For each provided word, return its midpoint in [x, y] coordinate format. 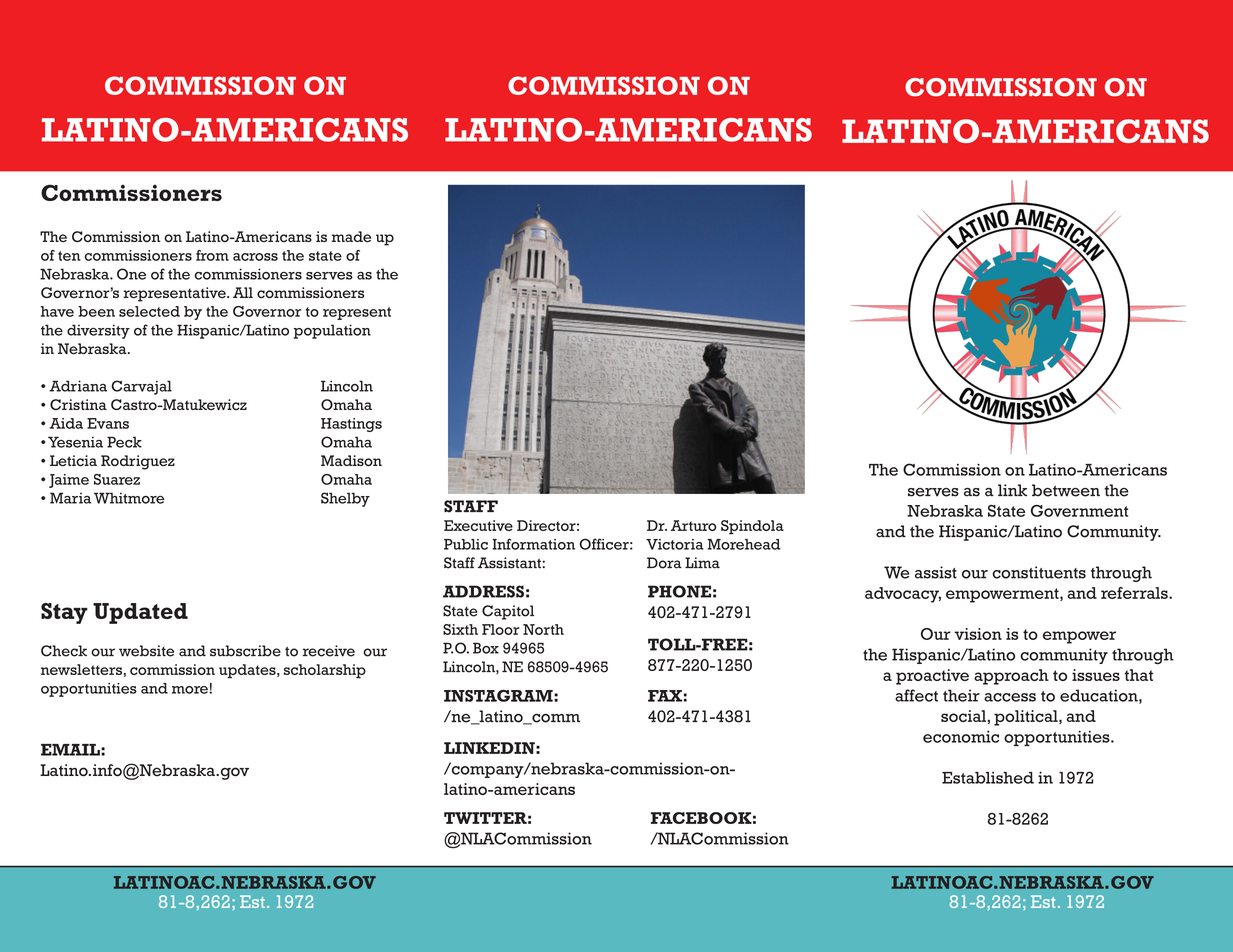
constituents [1039, 572]
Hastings [351, 425]
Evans [108, 423]
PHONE [679, 591]
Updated [140, 613]
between [1066, 490]
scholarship [325, 671]
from [212, 255]
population [332, 331]
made [351, 237]
